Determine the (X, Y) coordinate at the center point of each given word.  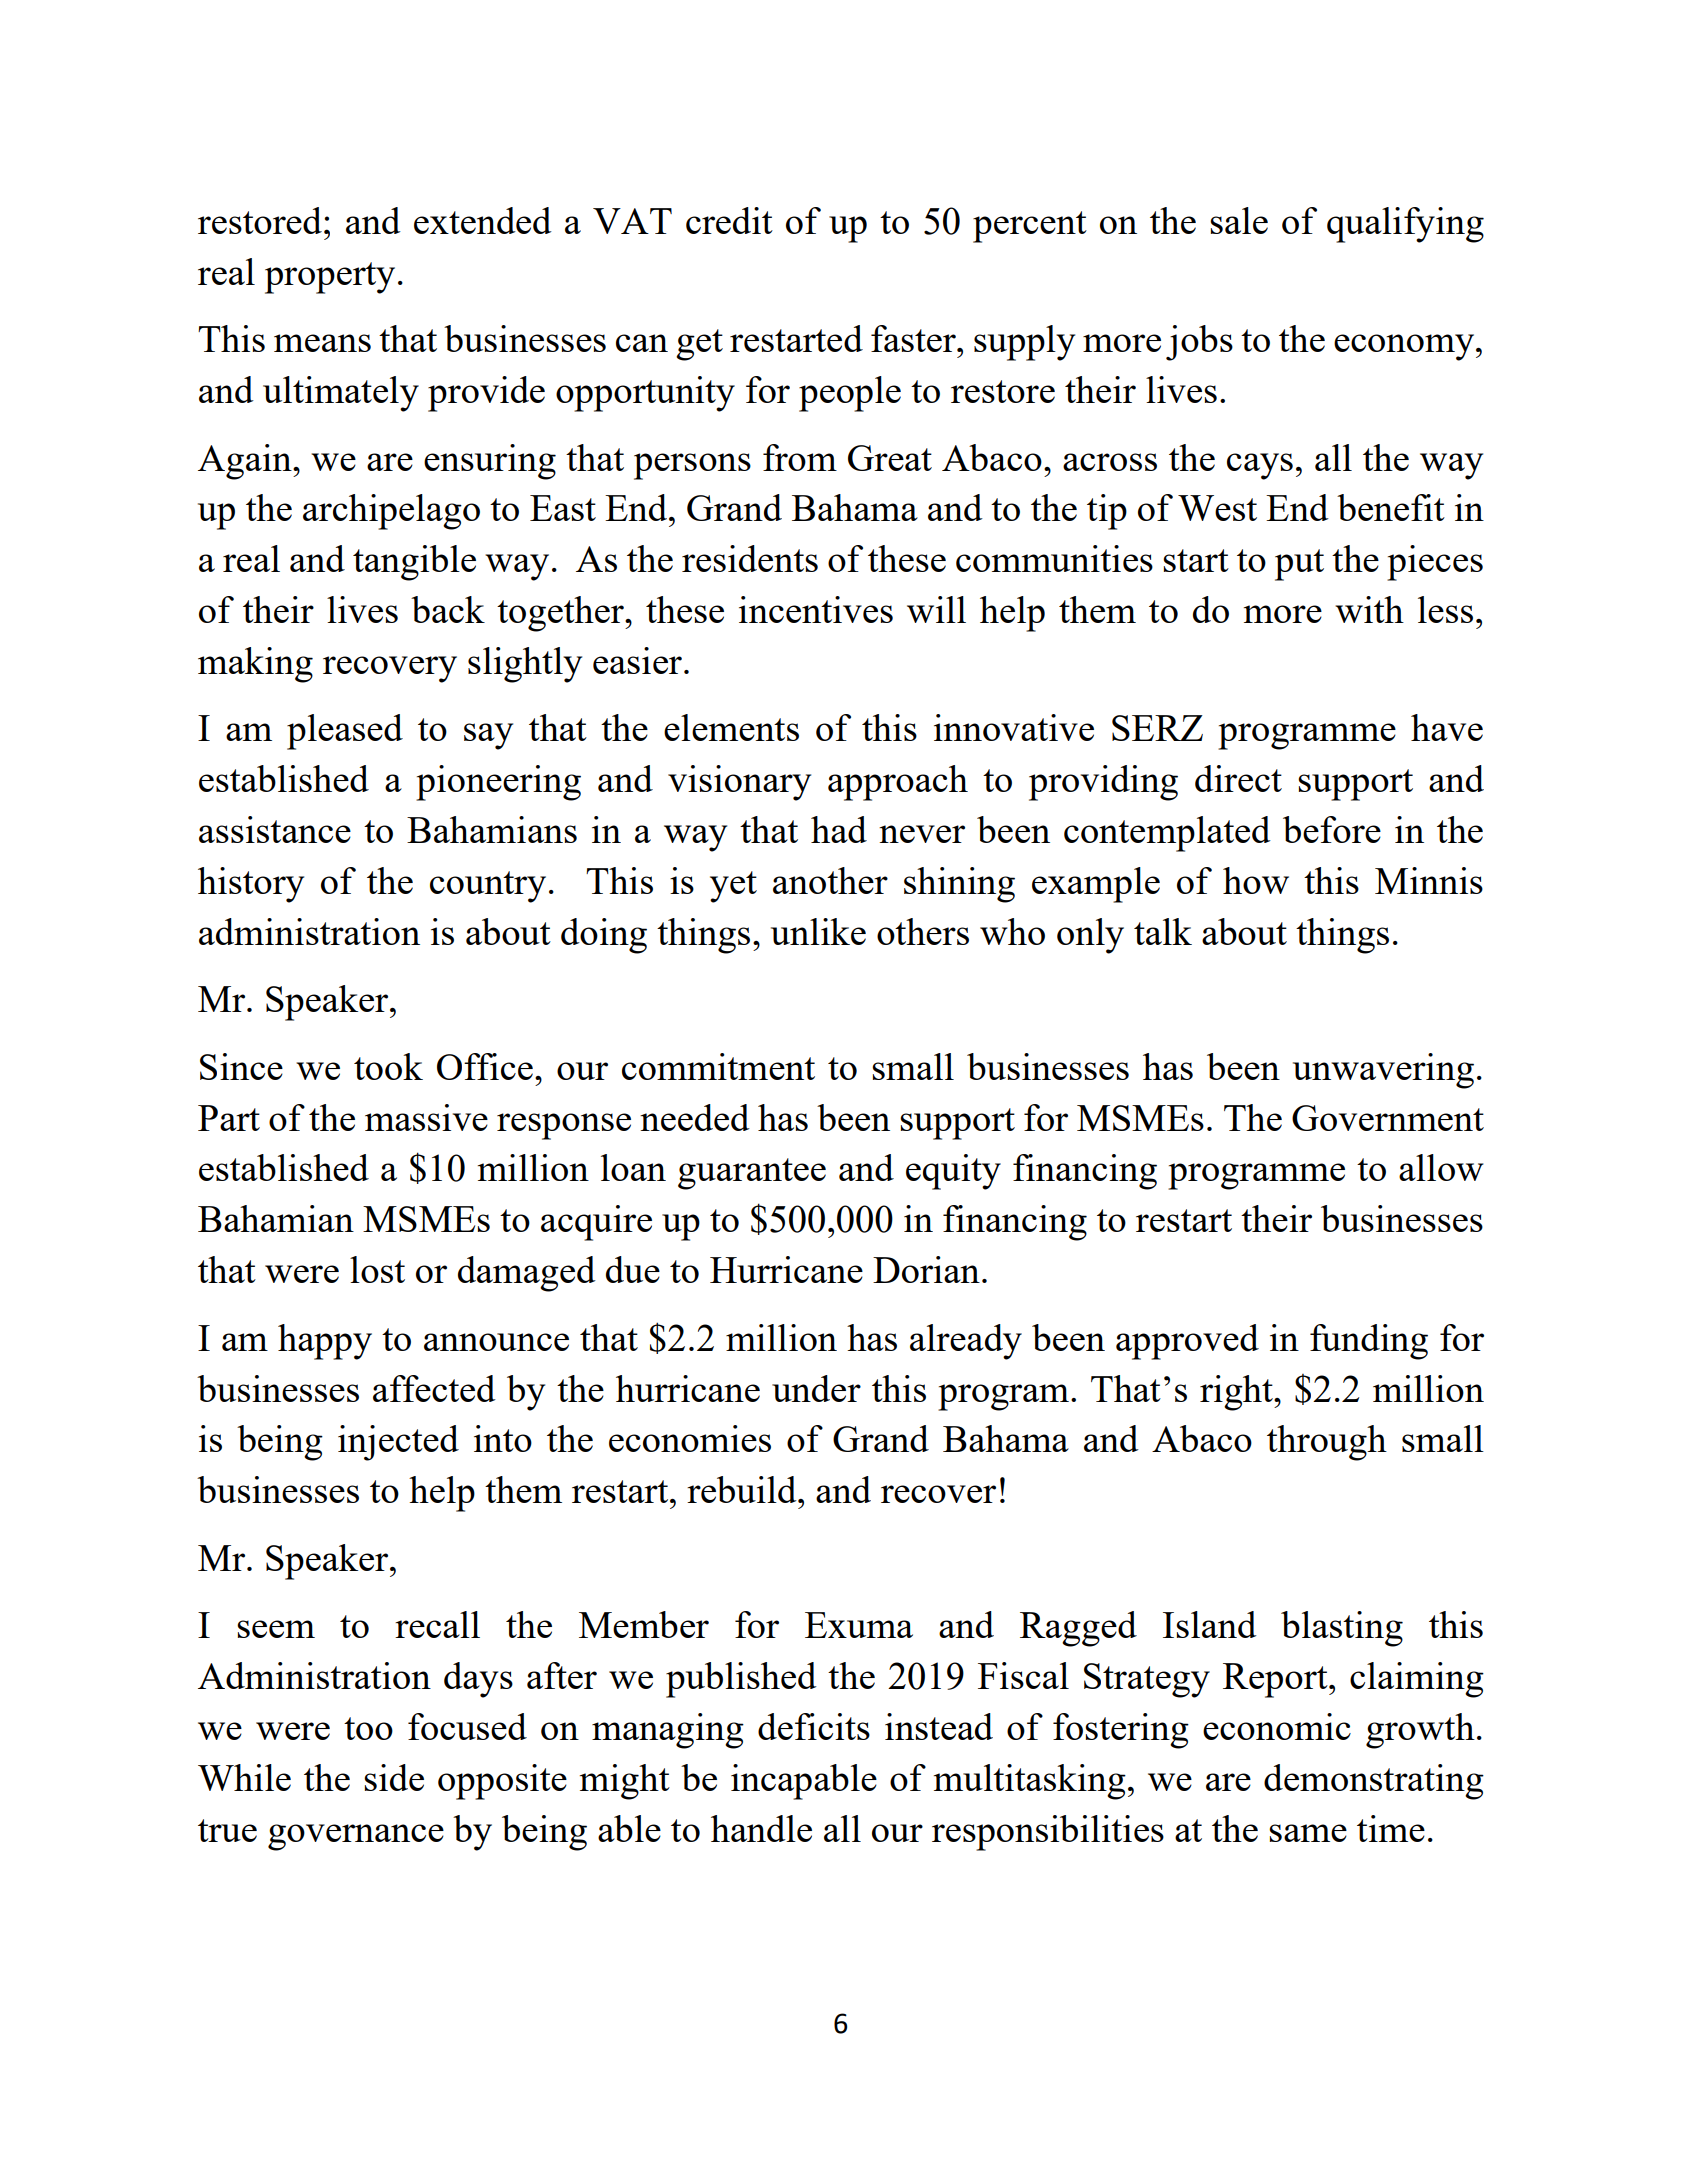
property (330, 278)
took (388, 1066)
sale (1239, 220)
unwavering (1383, 1071)
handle (761, 1828)
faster (914, 338)
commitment (718, 1066)
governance (356, 1837)
